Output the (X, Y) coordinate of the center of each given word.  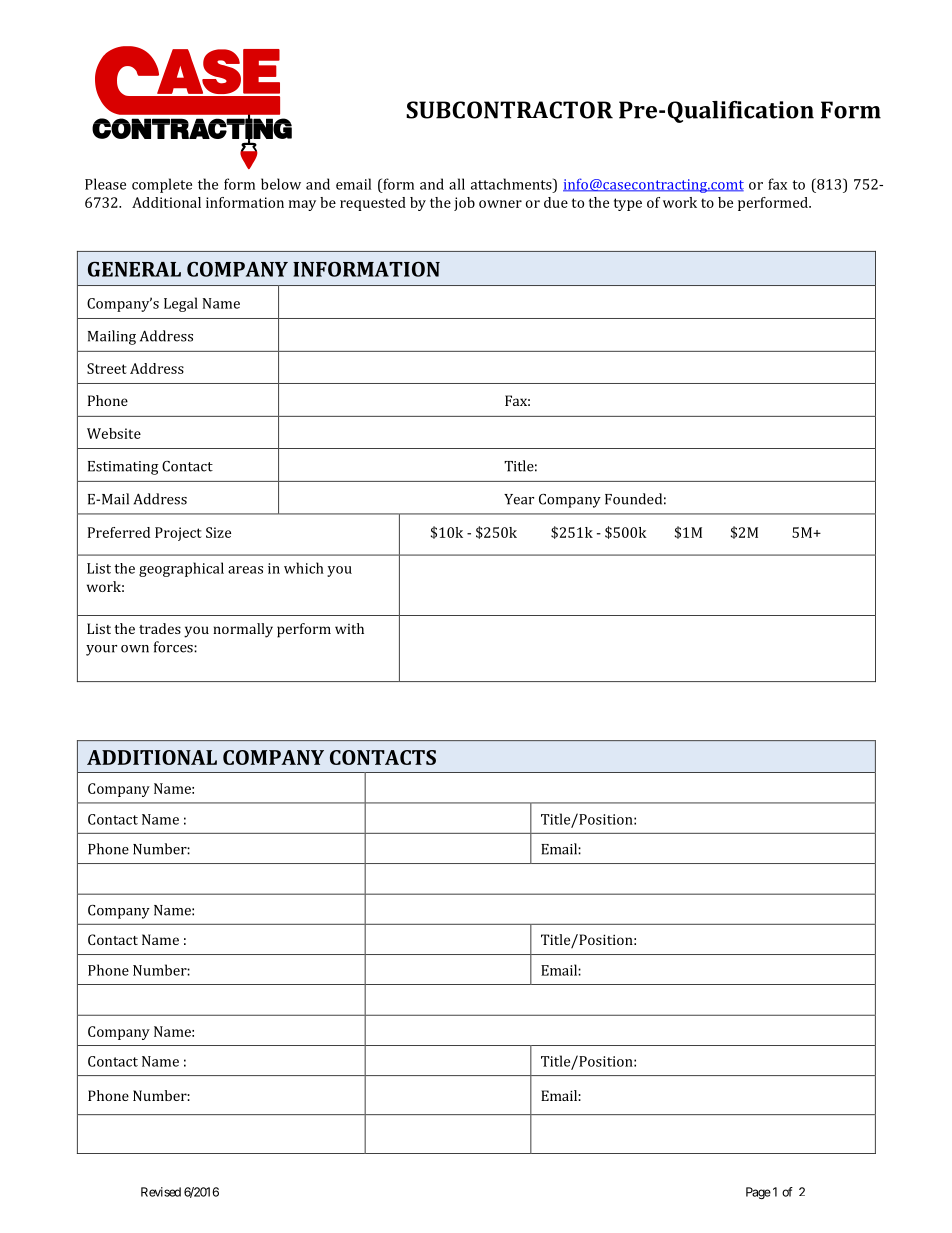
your (101, 650)
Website (114, 433)
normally (243, 630)
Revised (161, 1192)
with (349, 628)
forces (174, 647)
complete (162, 185)
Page (758, 1193)
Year (519, 499)
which (304, 568)
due (556, 202)
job (464, 204)
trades (160, 628)
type (628, 204)
